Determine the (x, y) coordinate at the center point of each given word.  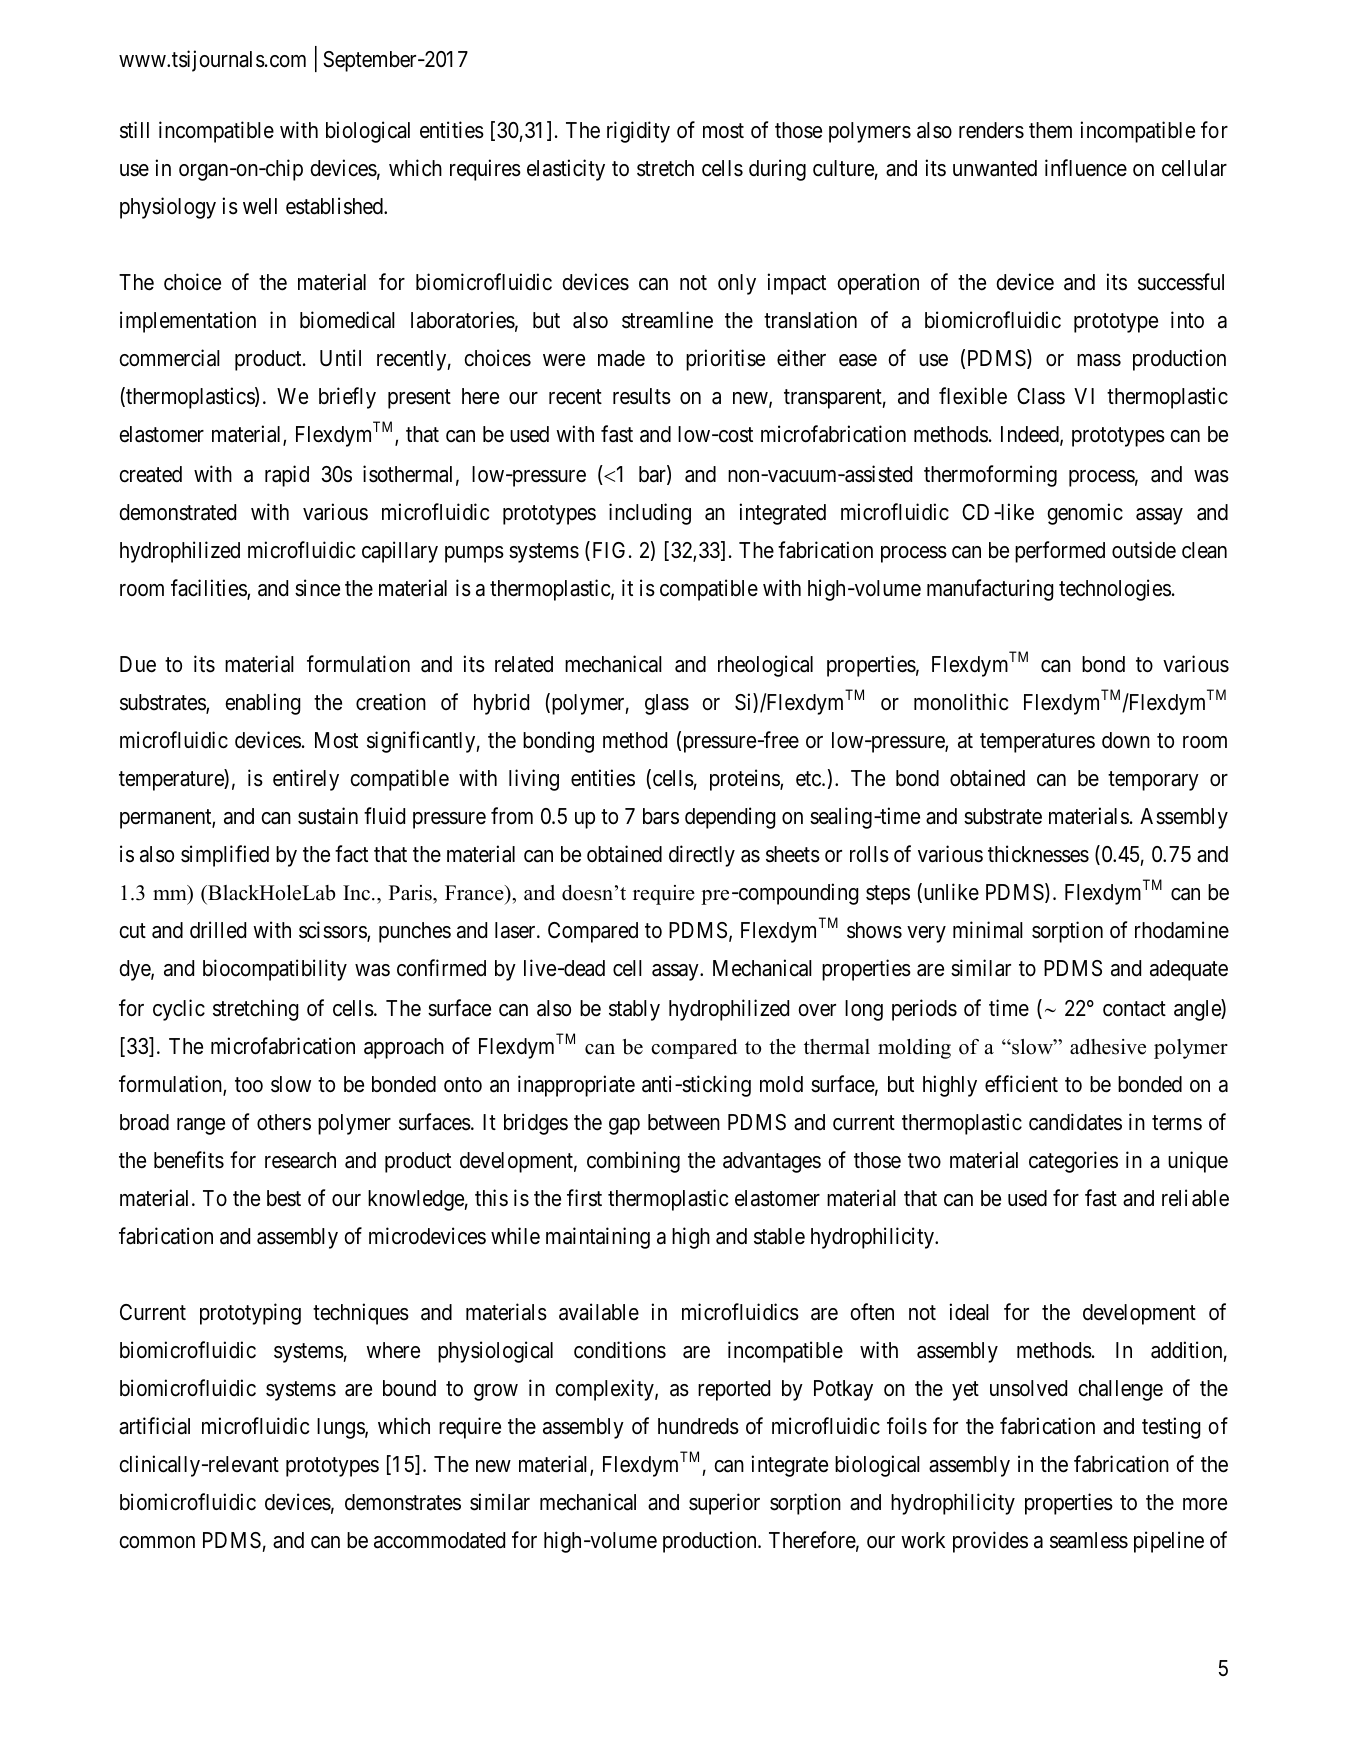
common (157, 1542)
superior (724, 1504)
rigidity (638, 132)
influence (1086, 168)
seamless (1089, 1540)
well (260, 206)
